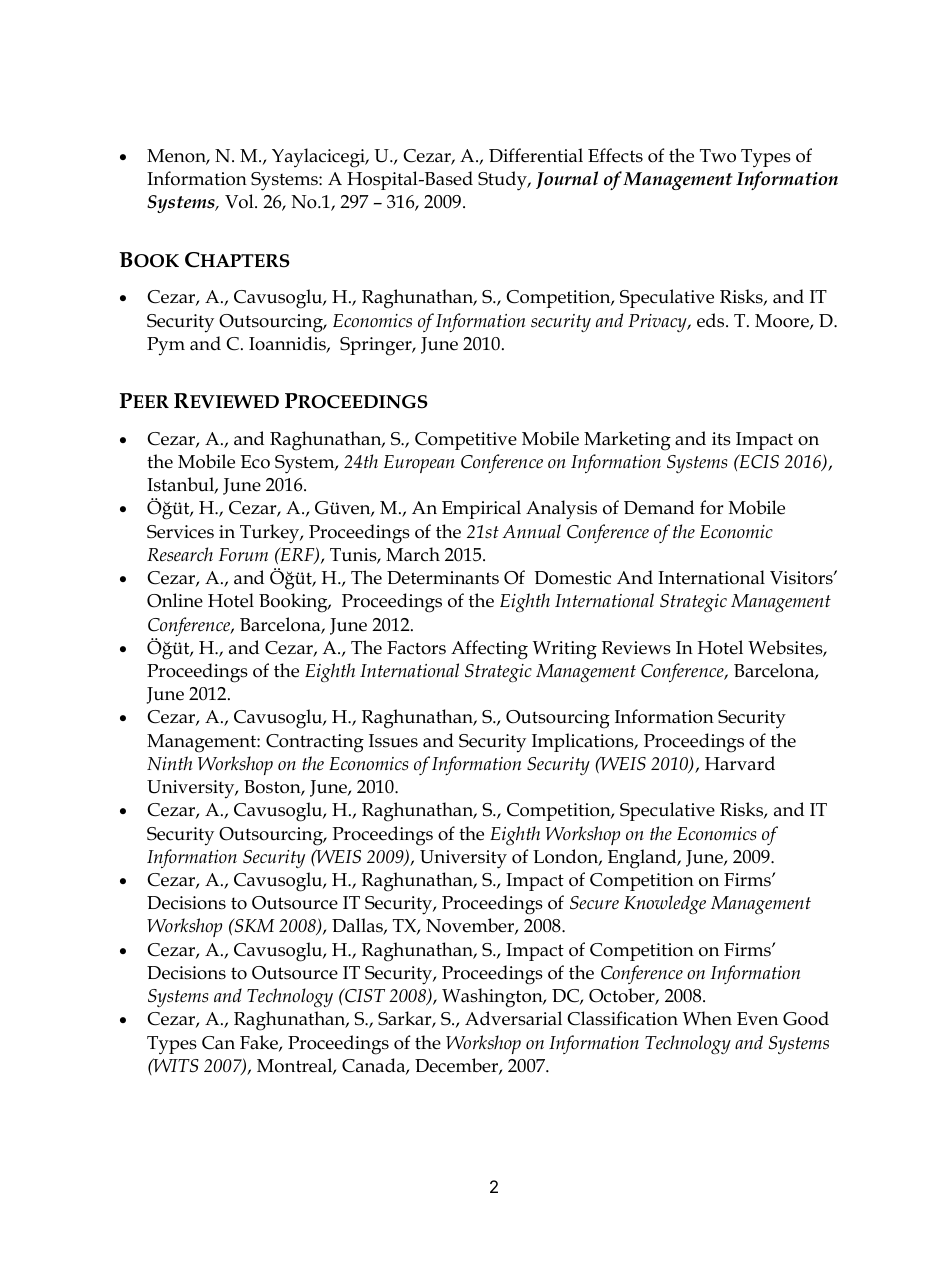  Describe the element at coordinates (536, 155) in the image. I see `Differential` at that location.
